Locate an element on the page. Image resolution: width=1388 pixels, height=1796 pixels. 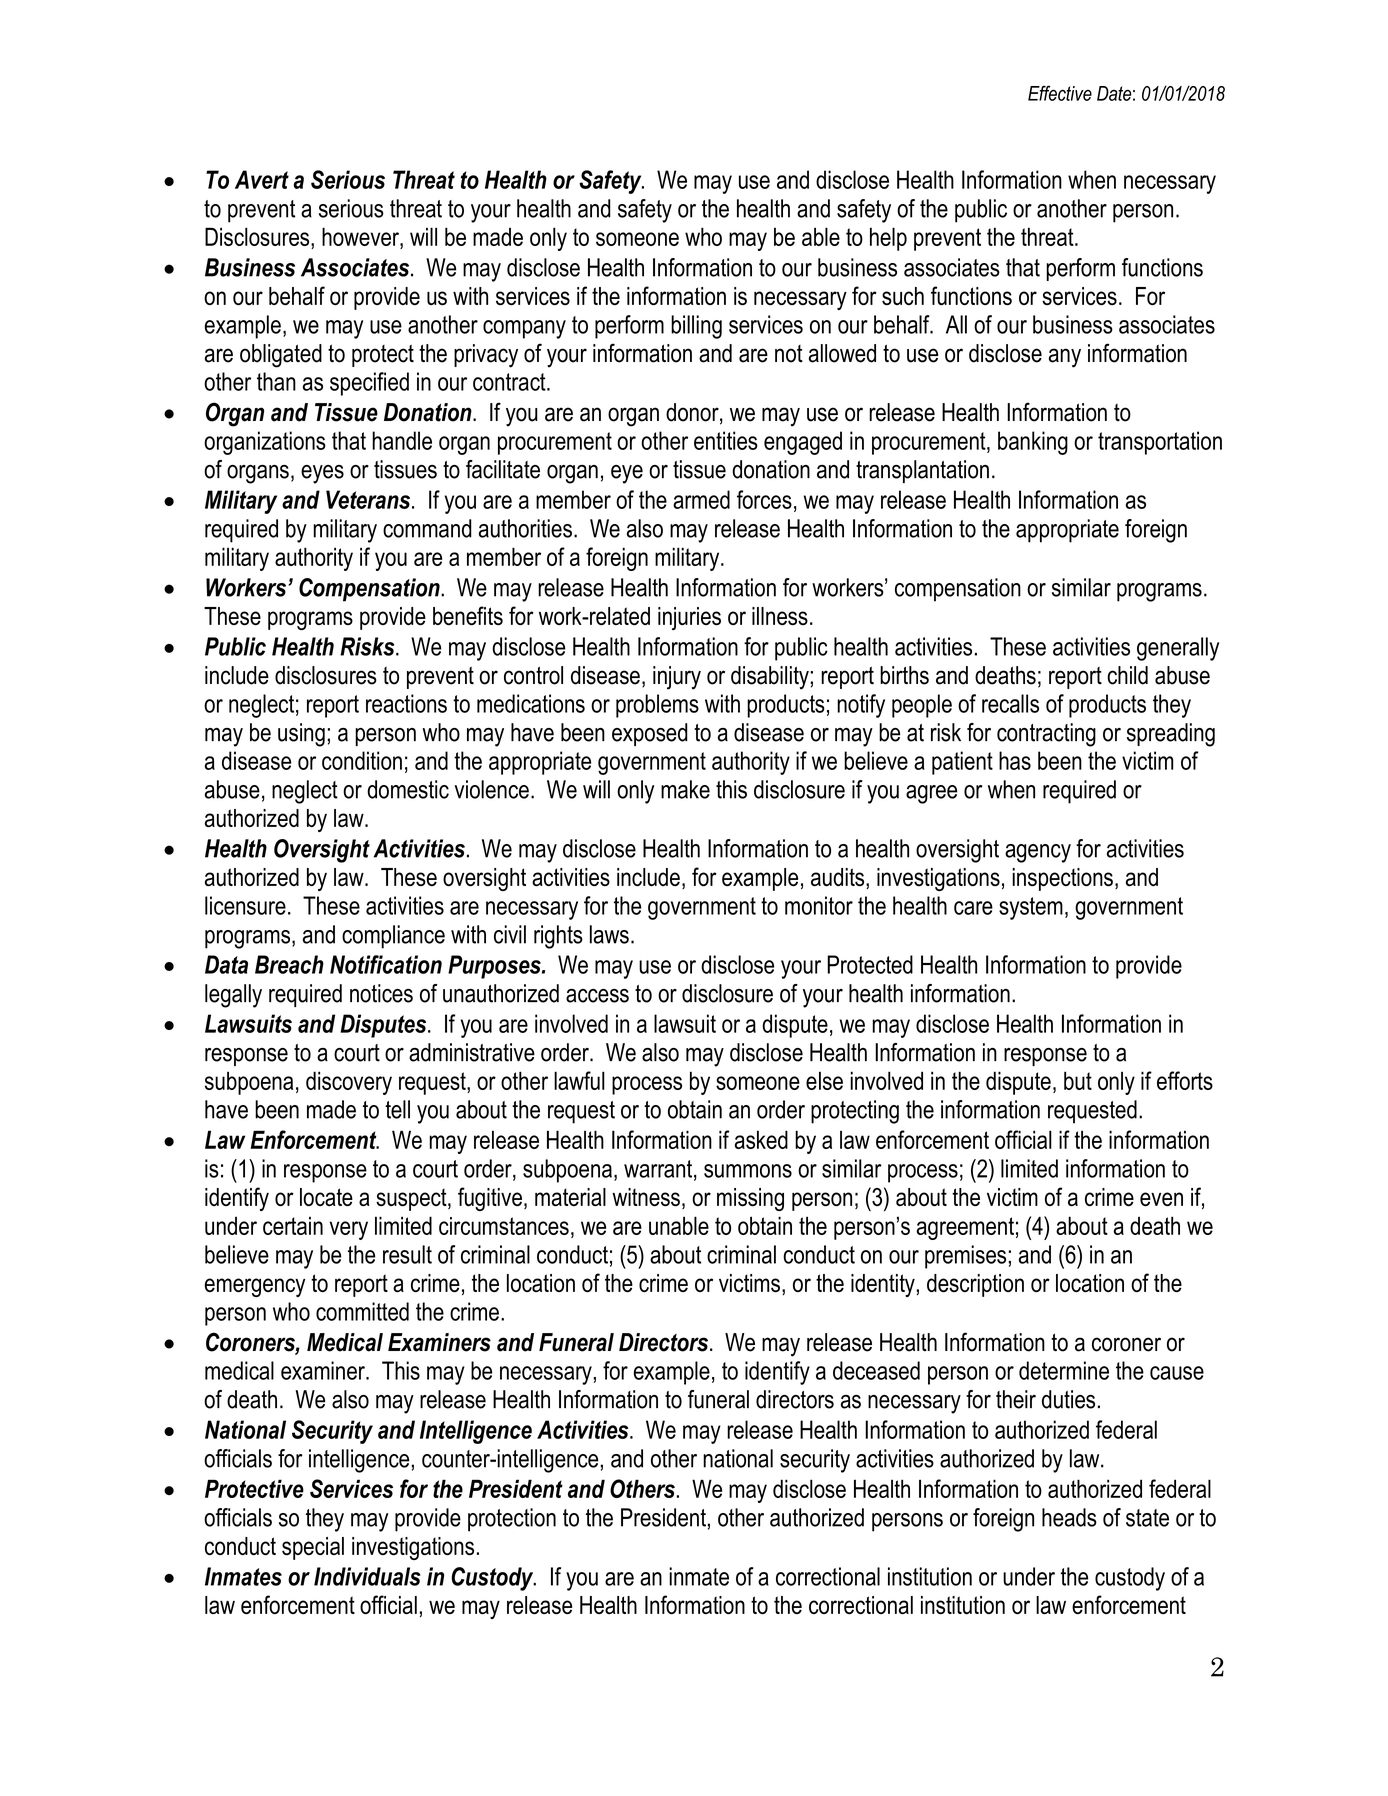
make is located at coordinates (685, 789).
